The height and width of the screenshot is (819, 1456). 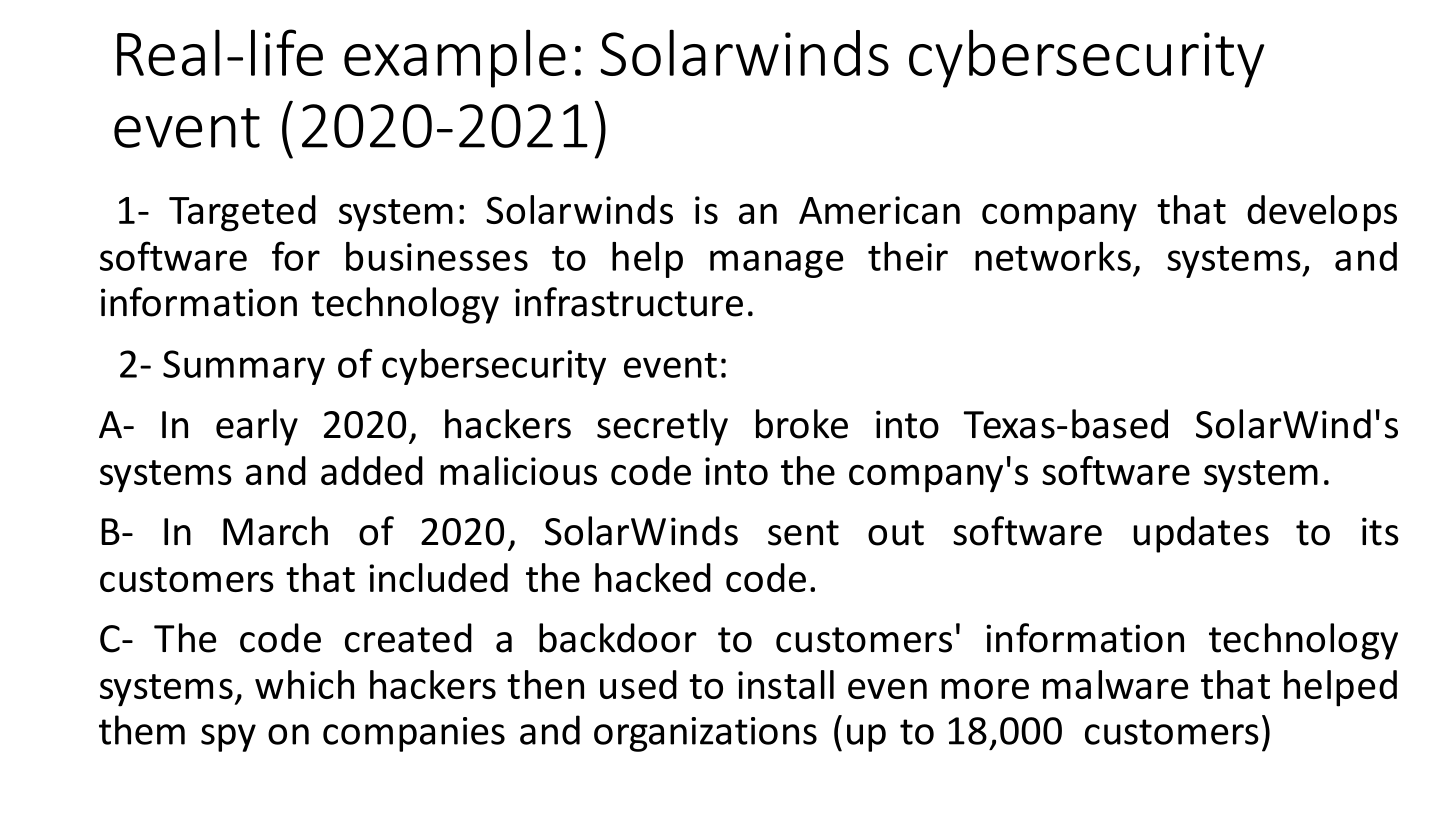 What do you see at coordinates (437, 256) in the screenshot?
I see `businesses` at bounding box center [437, 256].
